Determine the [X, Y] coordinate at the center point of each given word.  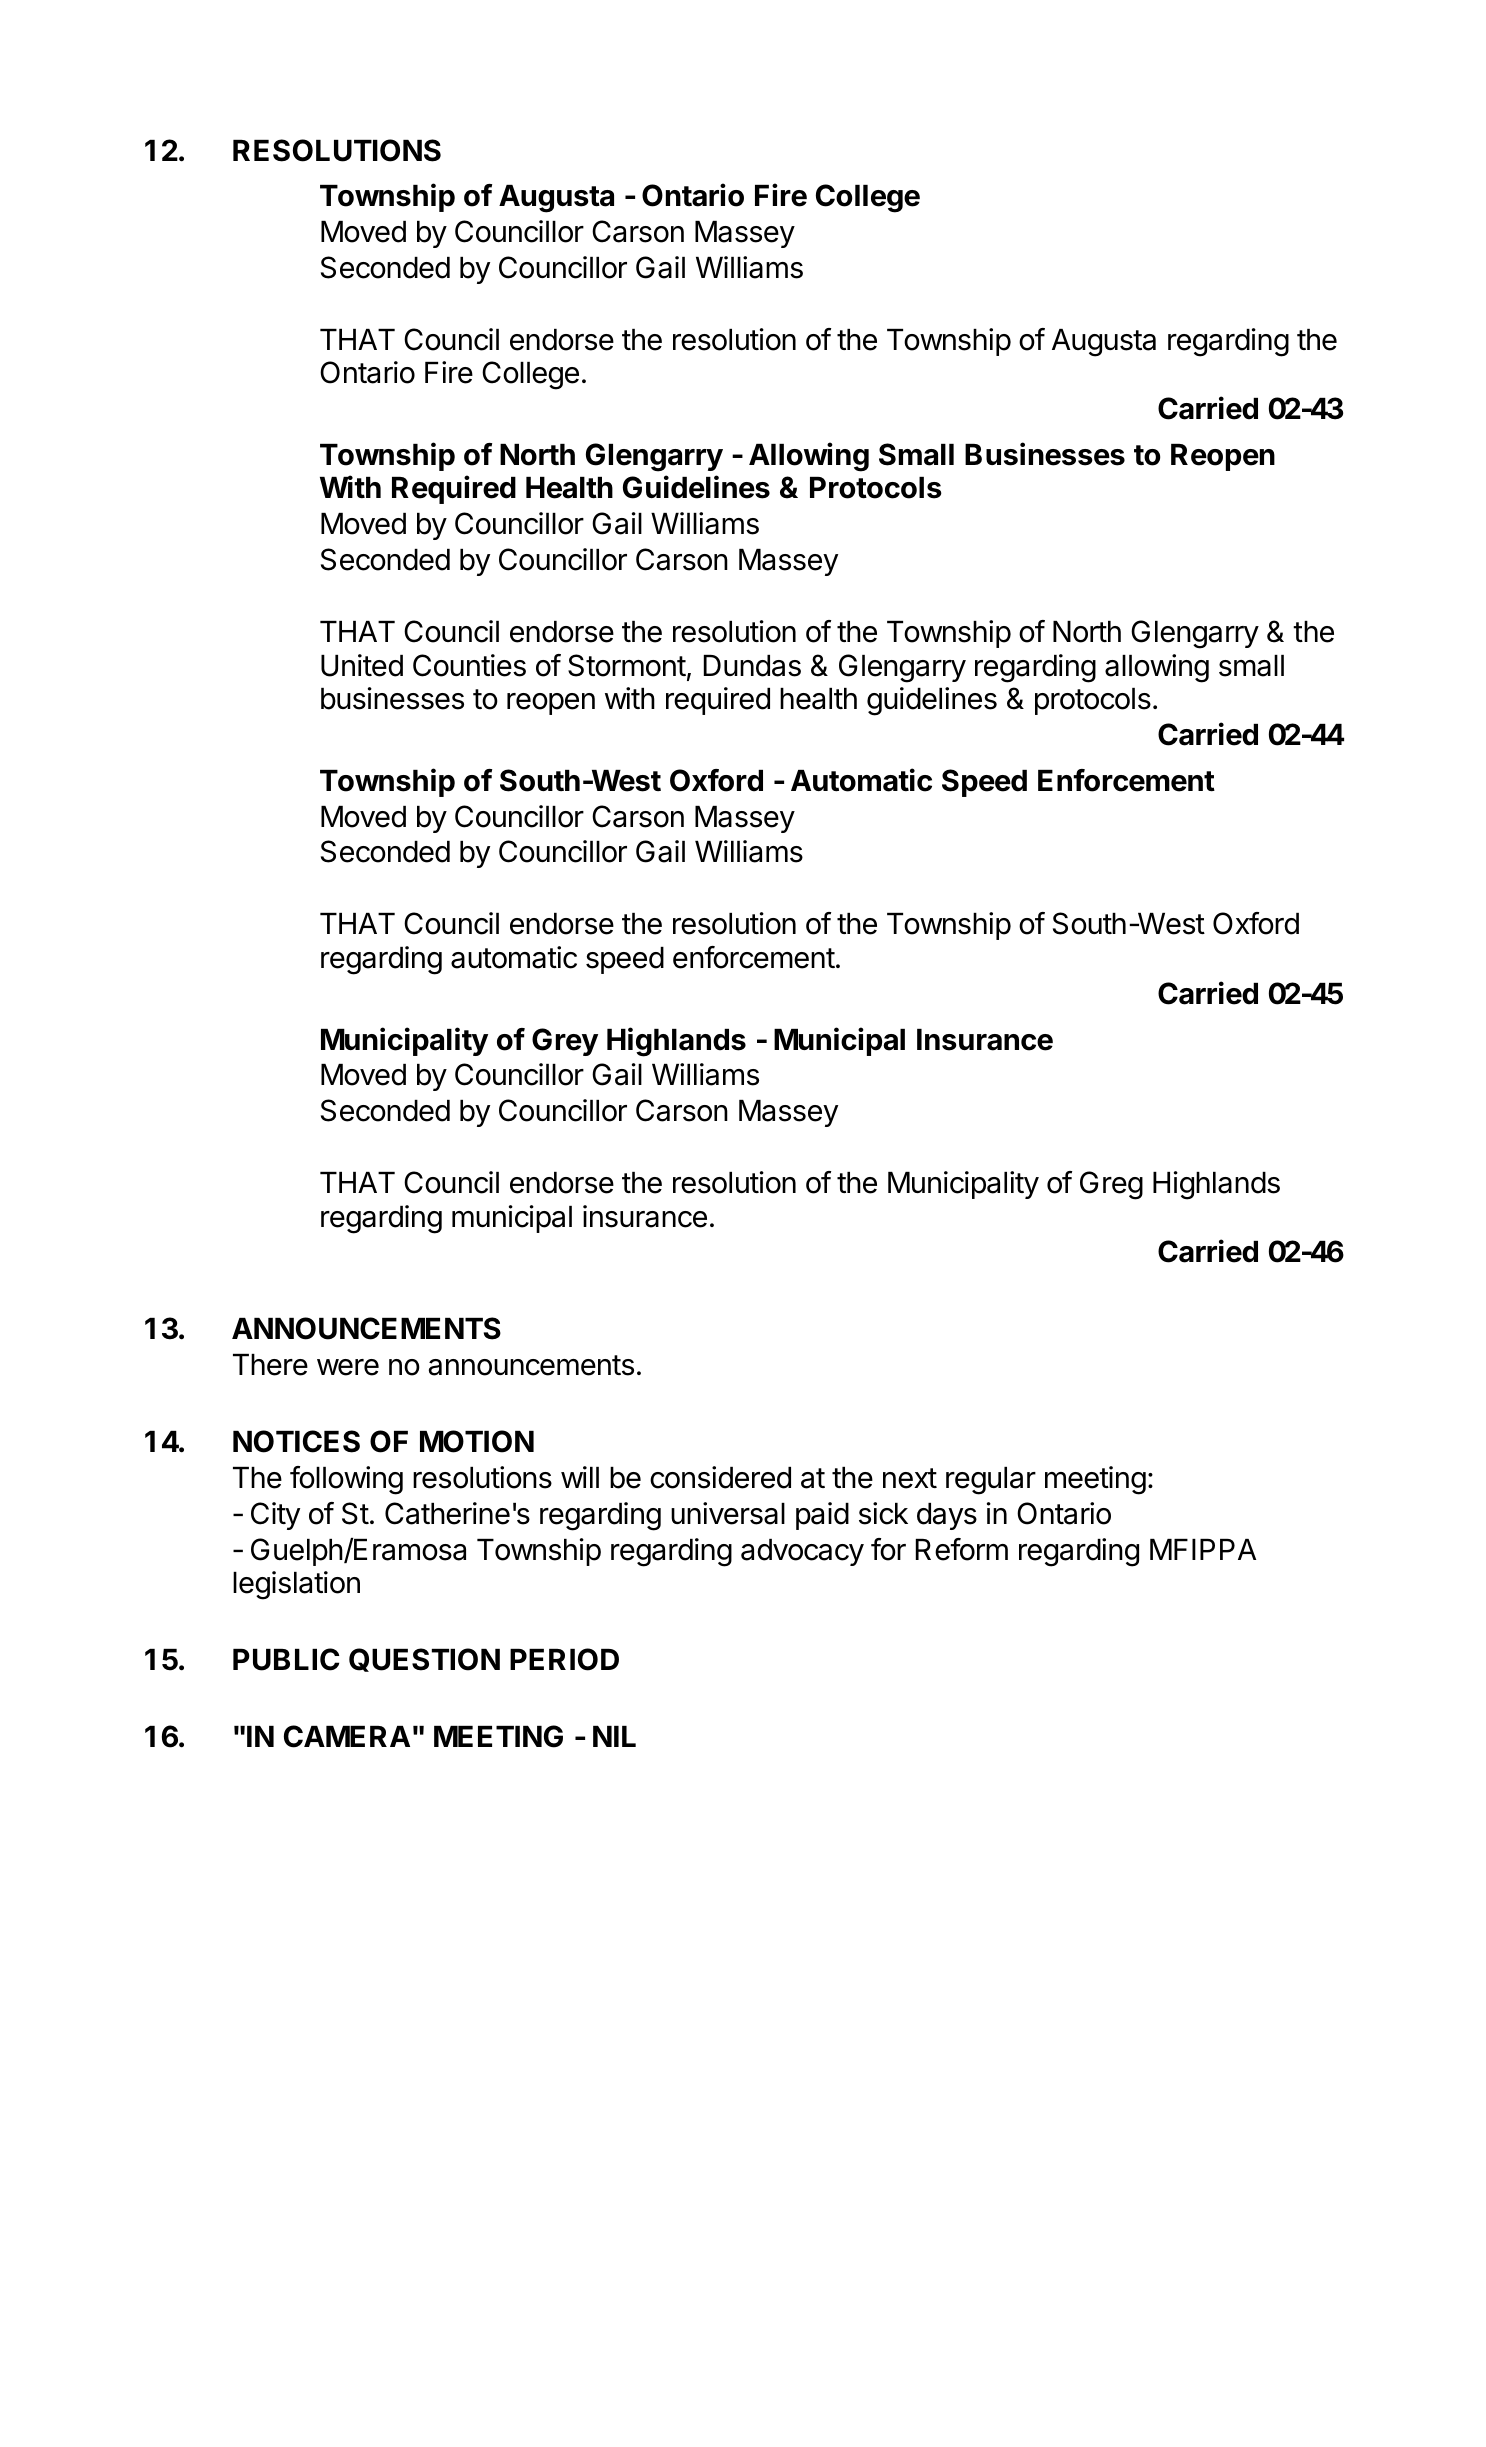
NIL [614, 1736]
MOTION [477, 1441]
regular [991, 1481]
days [947, 1516]
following [346, 1480]
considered [720, 1477]
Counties [469, 665]
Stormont [627, 665]
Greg [1111, 1185]
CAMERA [347, 1736]
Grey [565, 1042]
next [910, 1478]
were [348, 1367]
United [362, 665]
